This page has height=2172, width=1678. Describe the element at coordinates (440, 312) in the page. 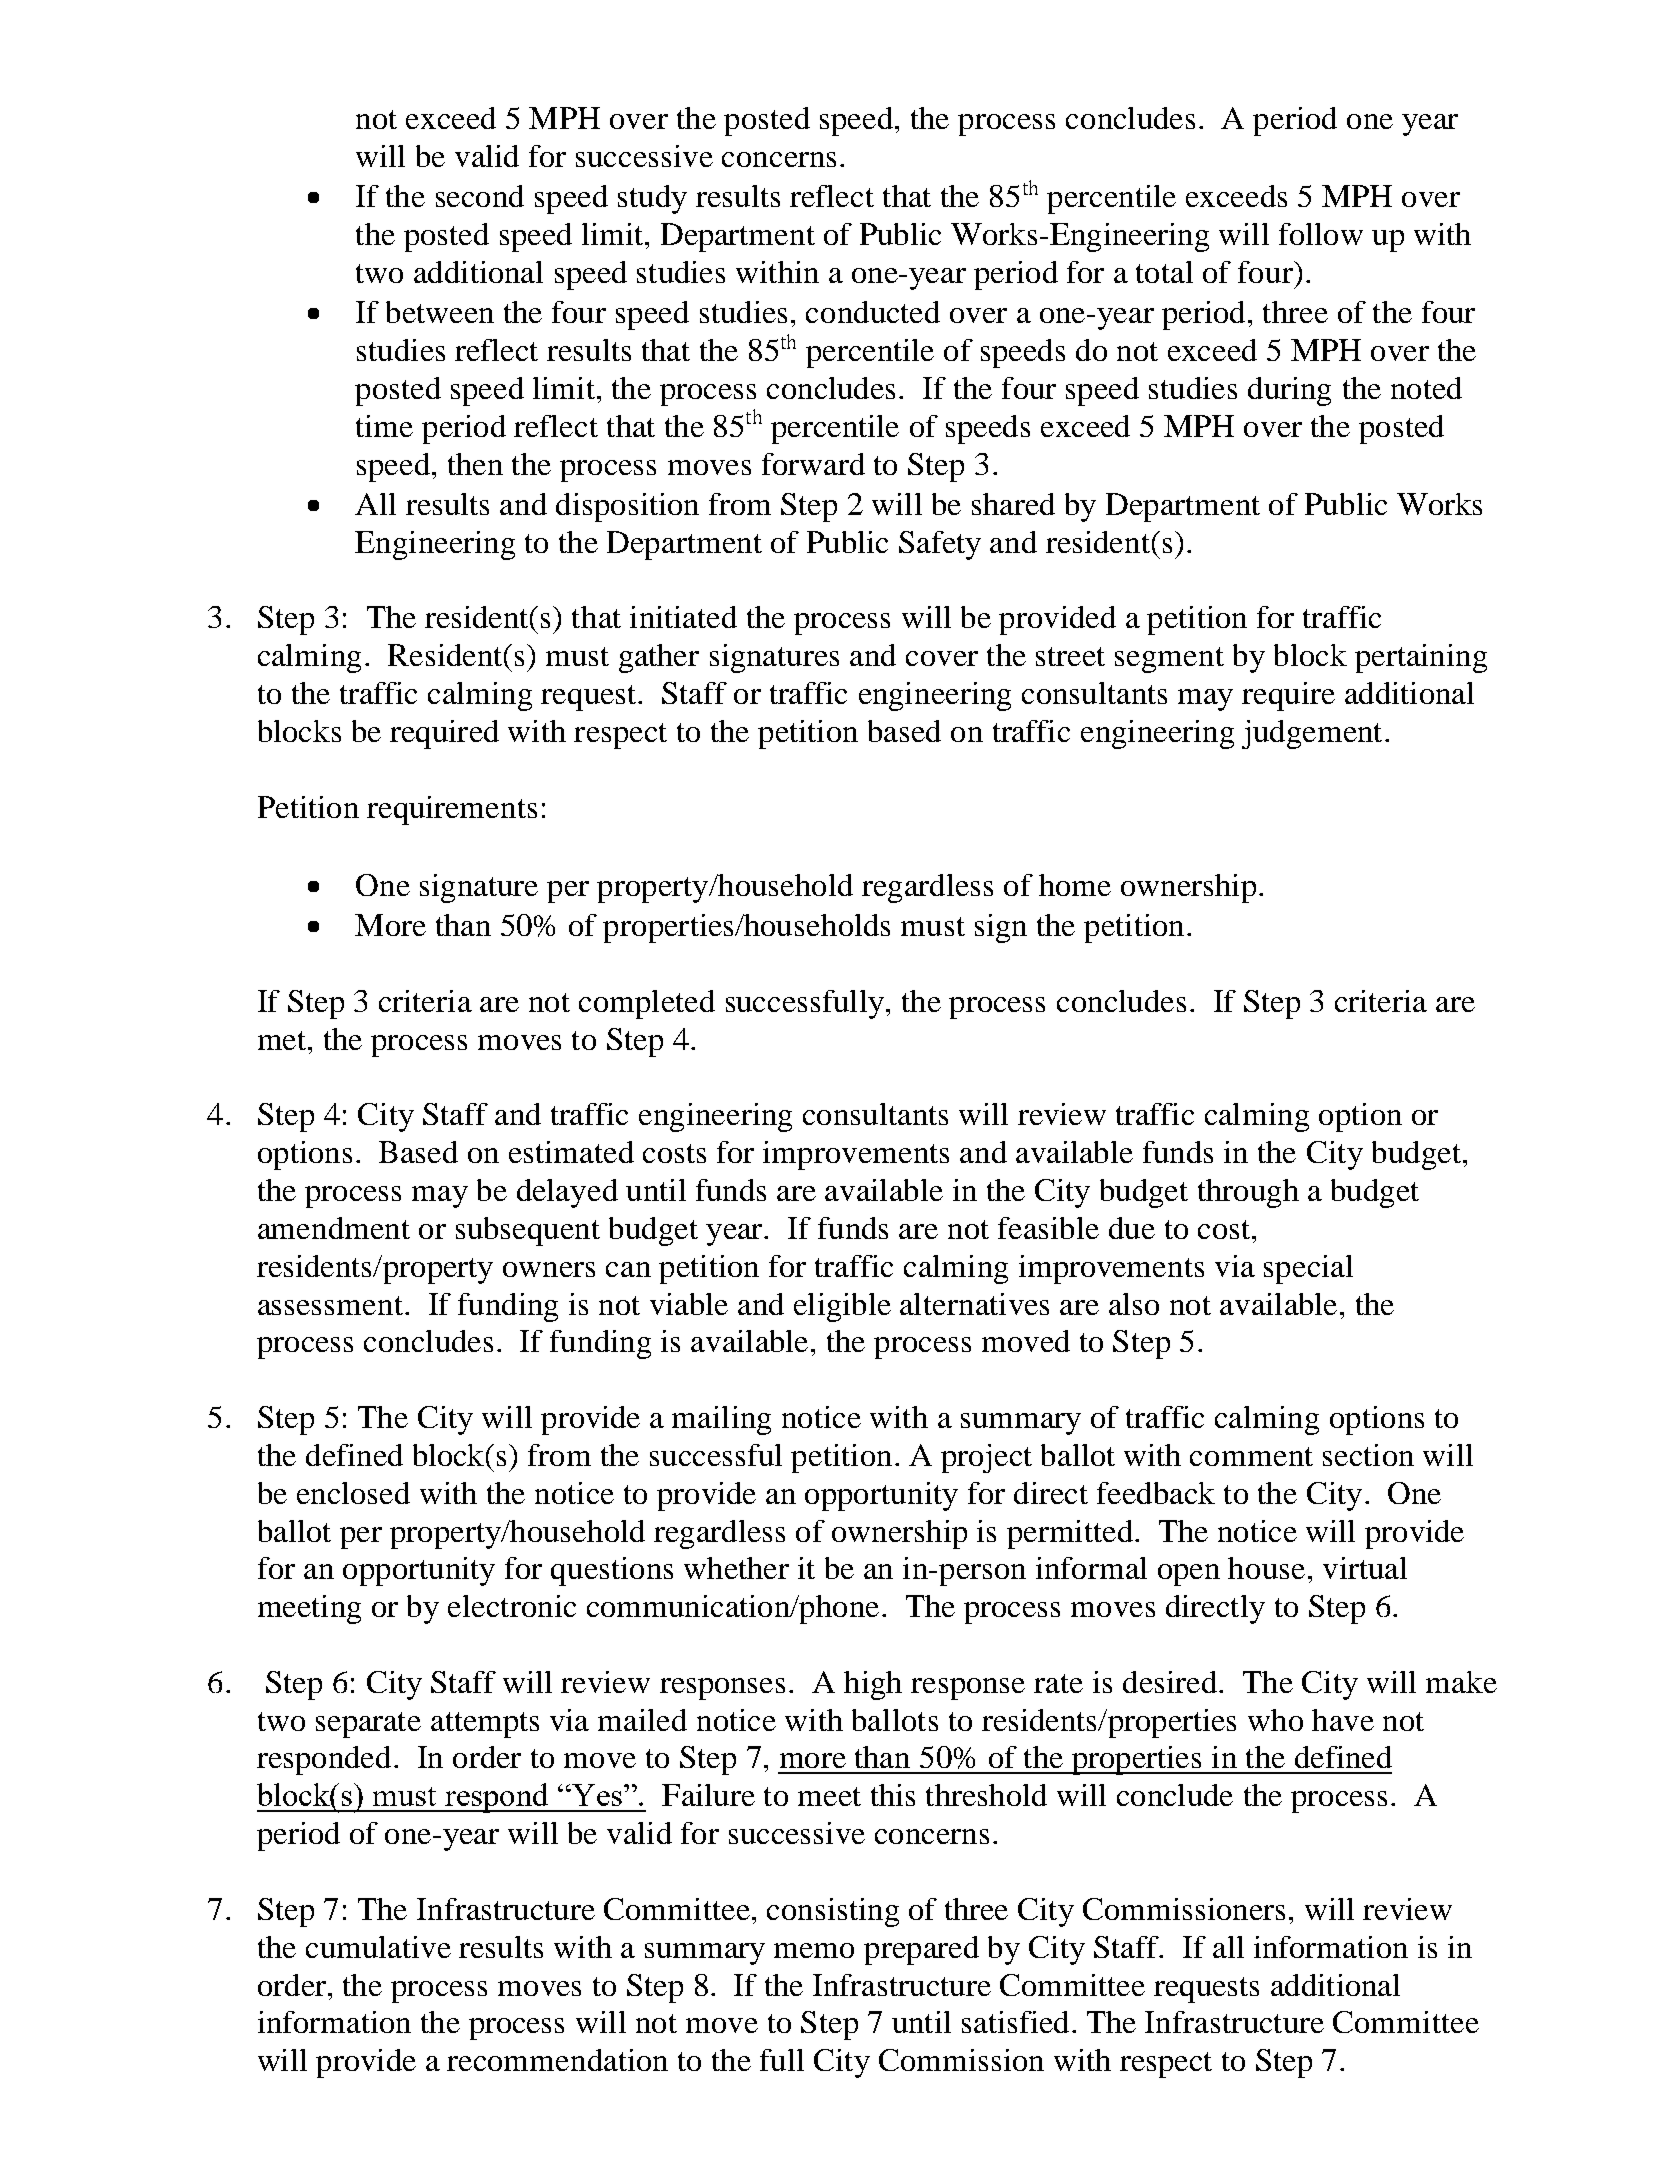

I see `between` at that location.
